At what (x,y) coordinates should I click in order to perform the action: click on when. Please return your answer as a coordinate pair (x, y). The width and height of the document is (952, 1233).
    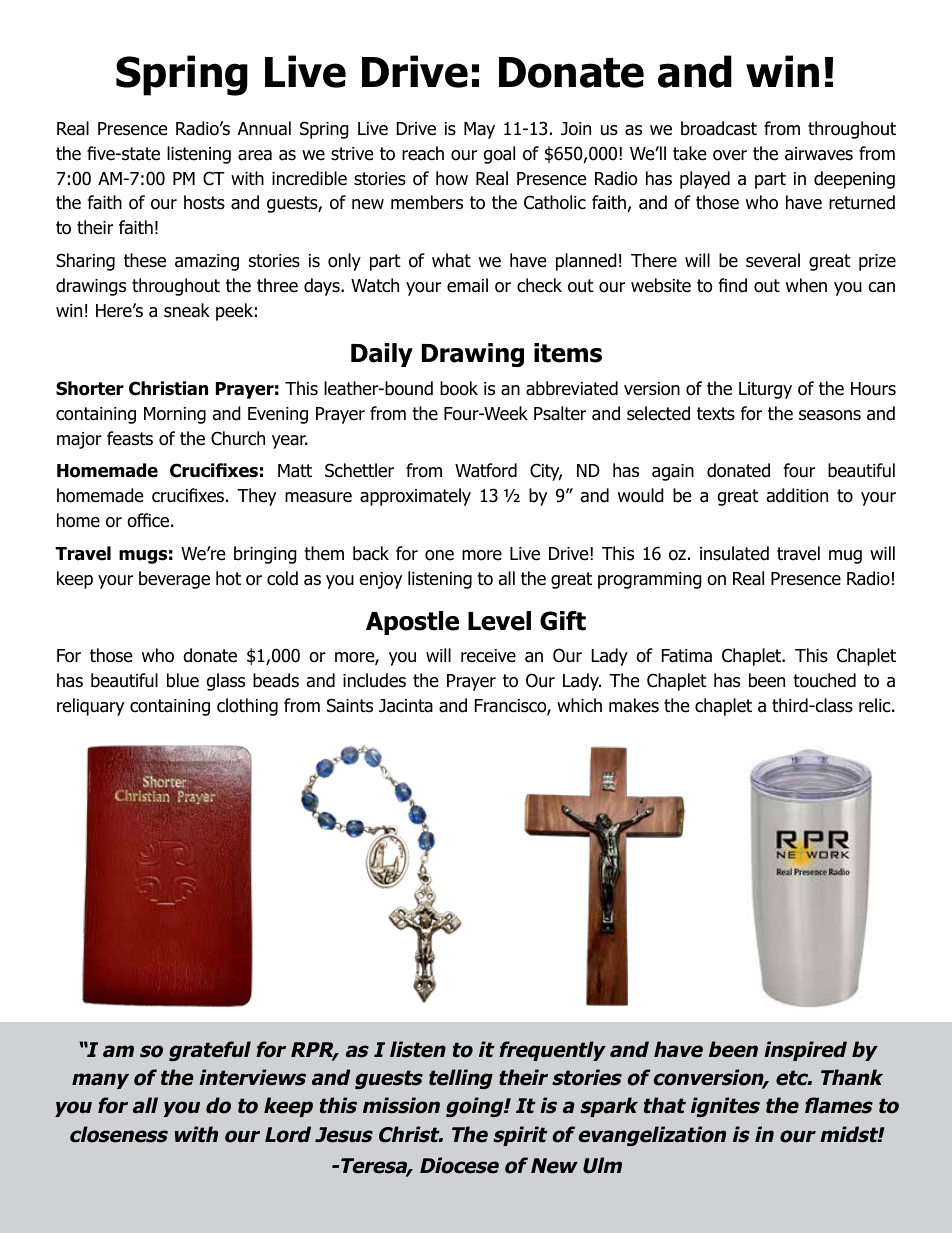
    Looking at the image, I should click on (806, 285).
